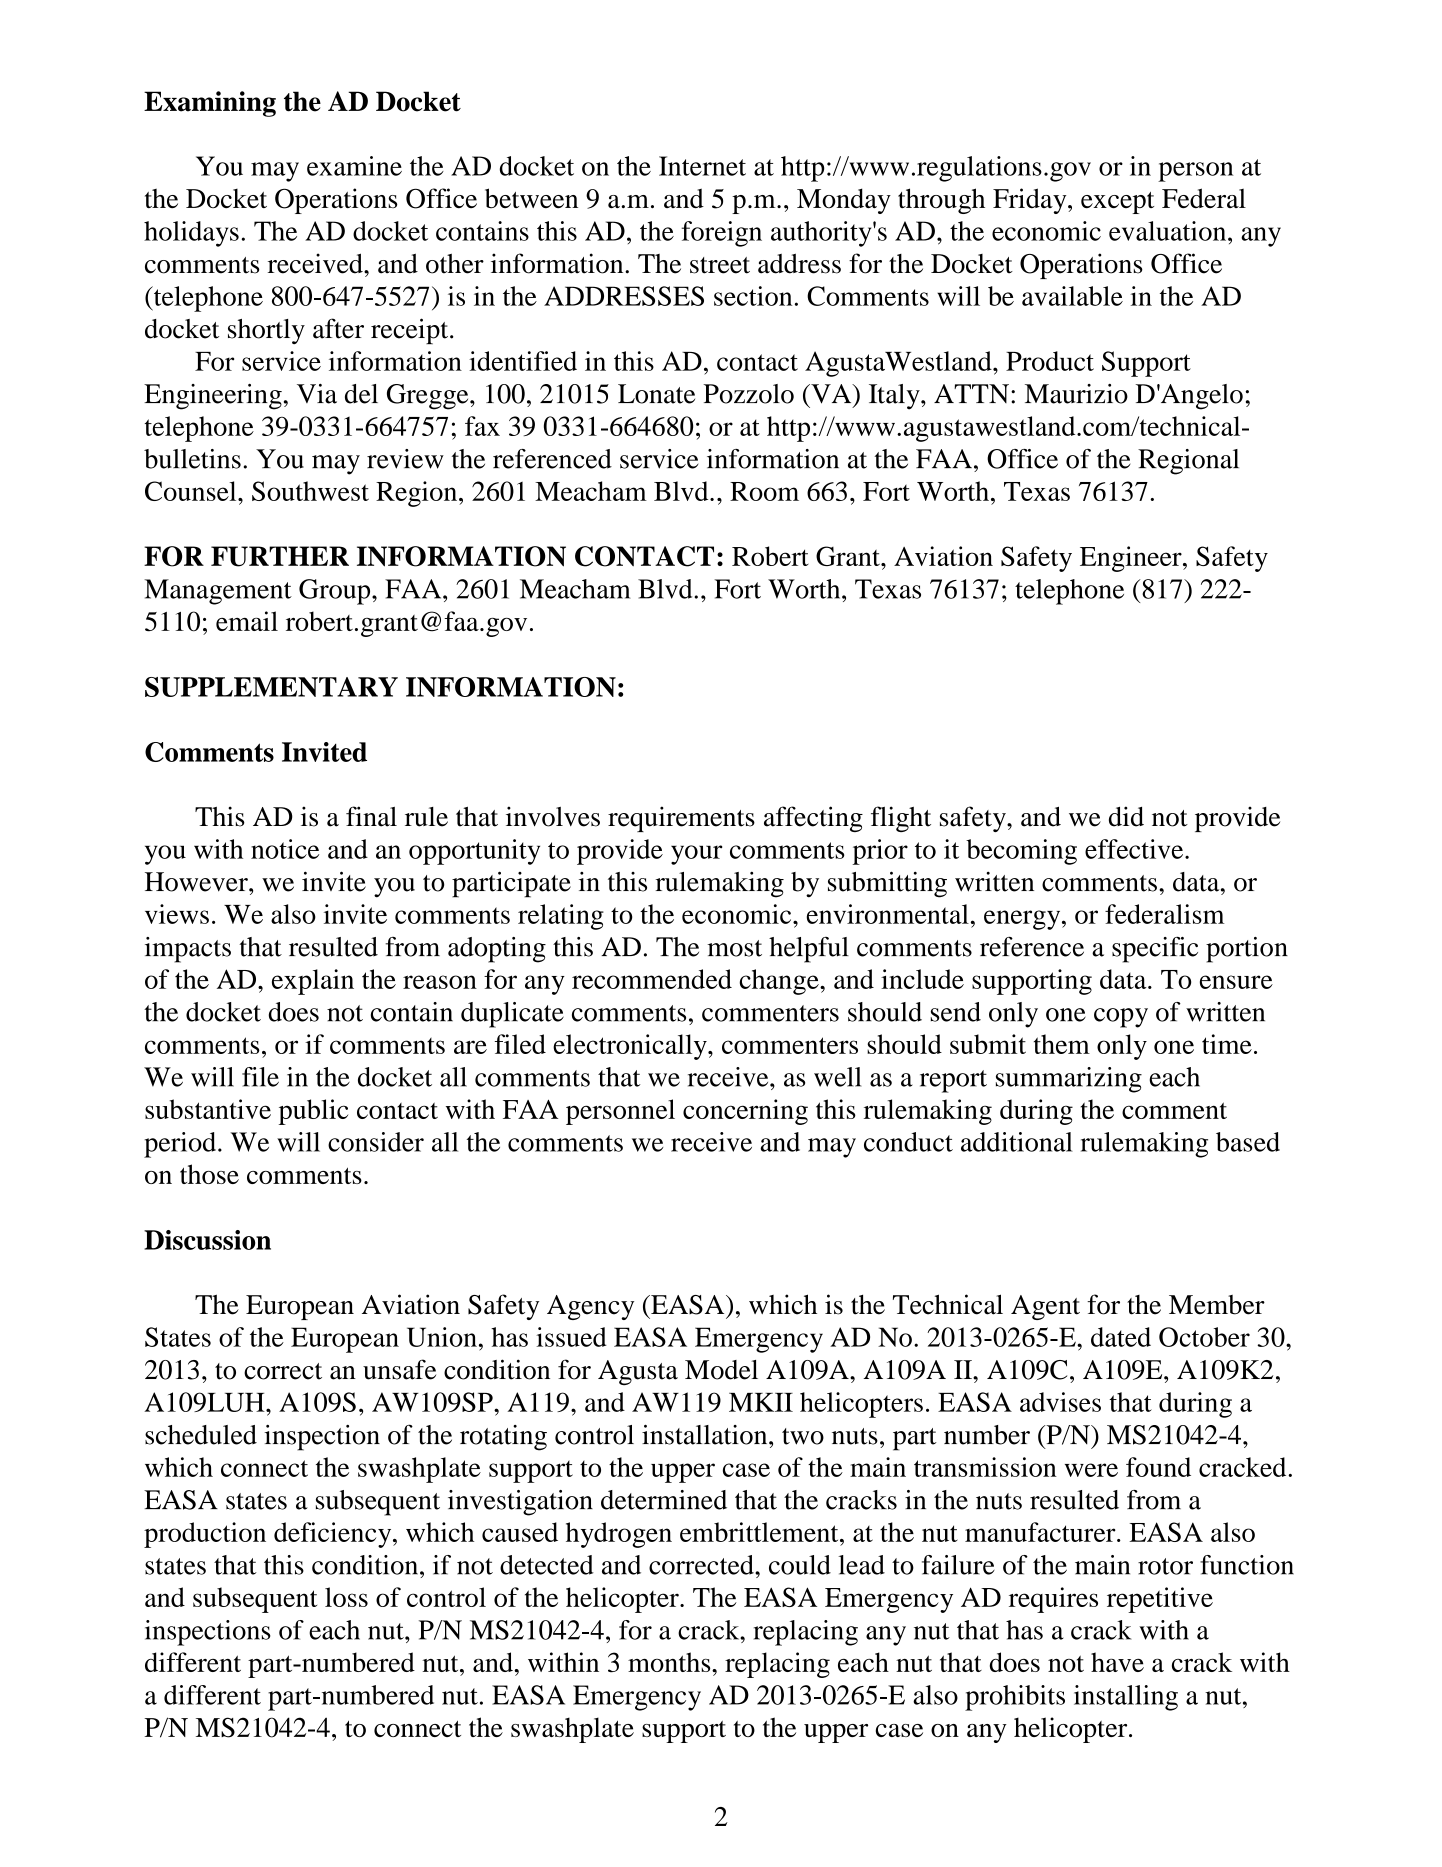 Image resolution: width=1442 pixels, height=1867 pixels. I want to click on Discussion, so click(207, 1240).
